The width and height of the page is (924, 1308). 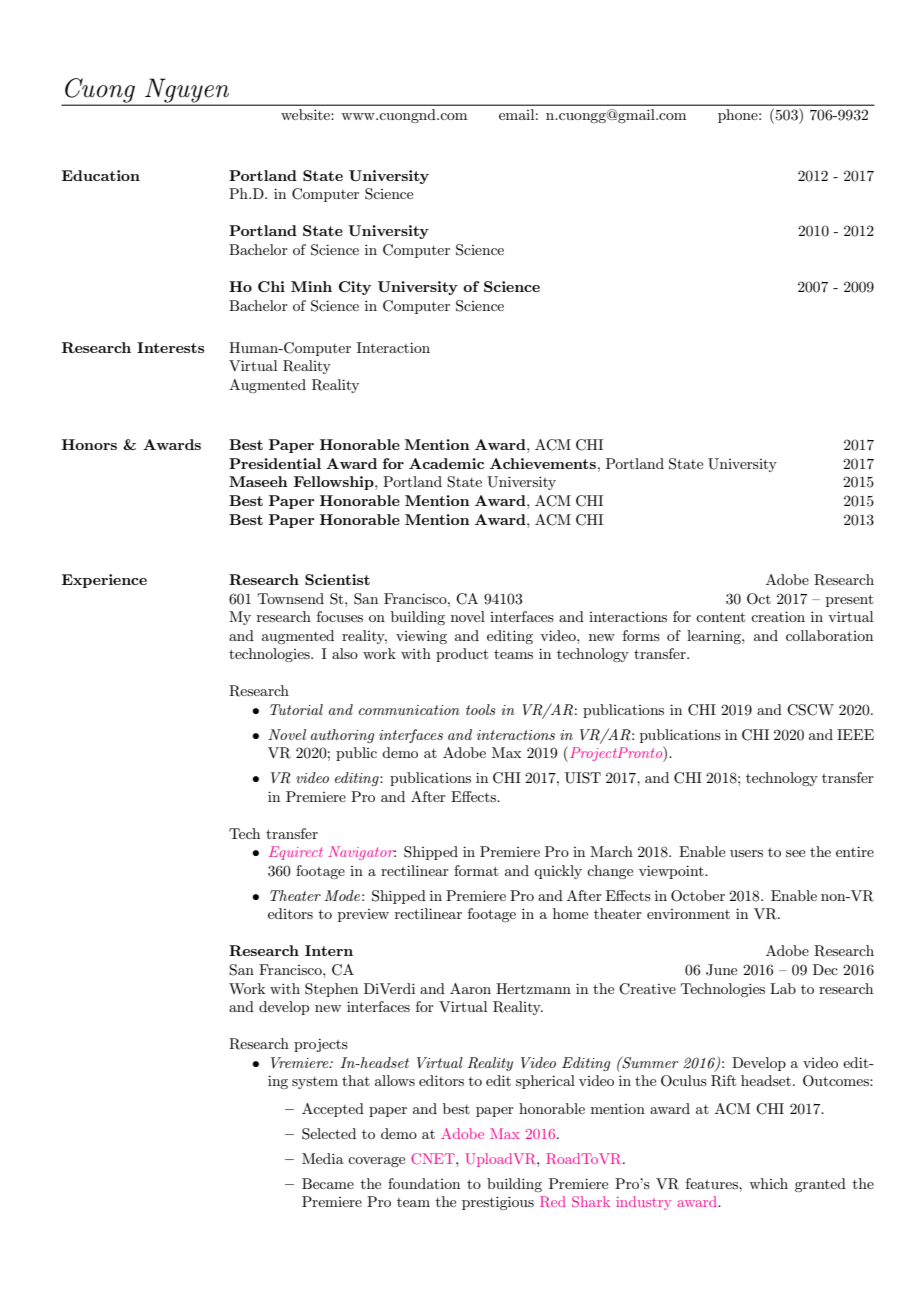 I want to click on City, so click(x=355, y=288).
